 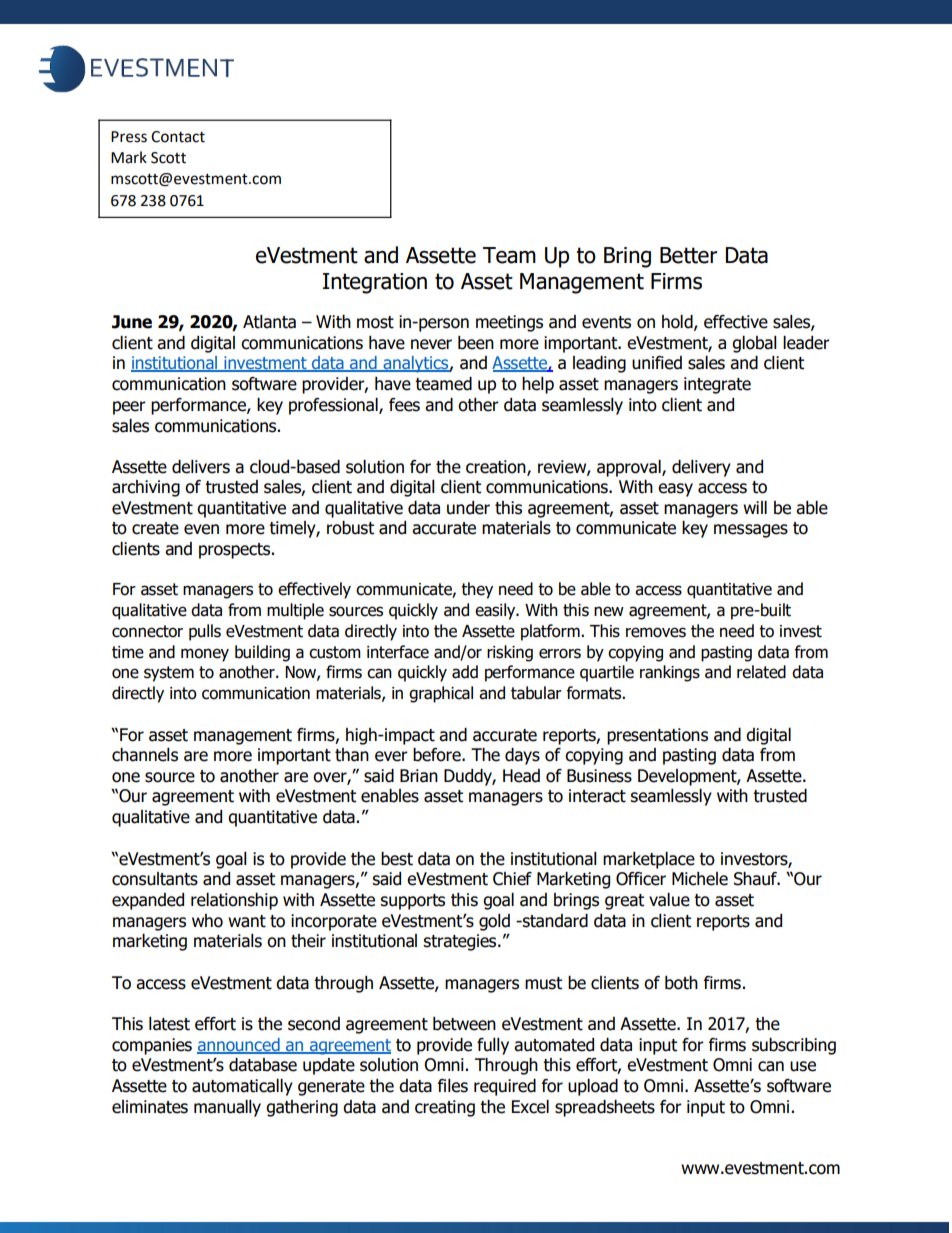 I want to click on peer, so click(x=129, y=408).
